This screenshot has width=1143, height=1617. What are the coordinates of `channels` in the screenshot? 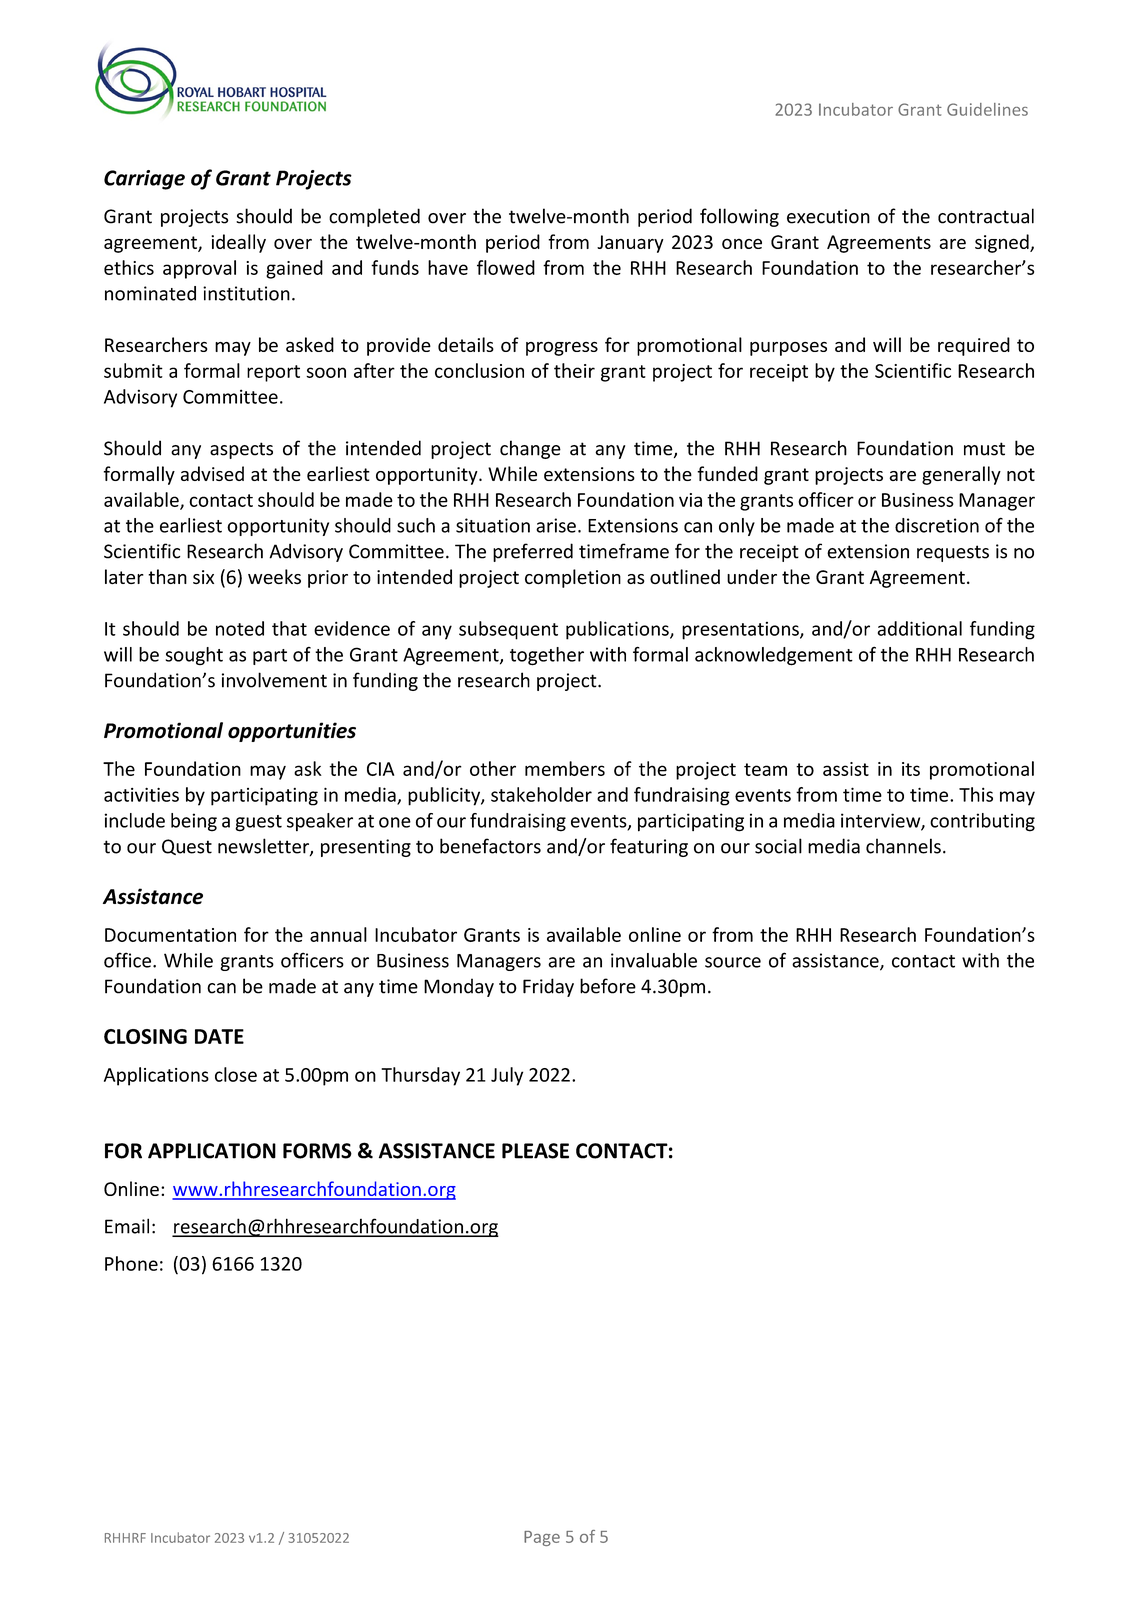 It's located at (903, 846).
